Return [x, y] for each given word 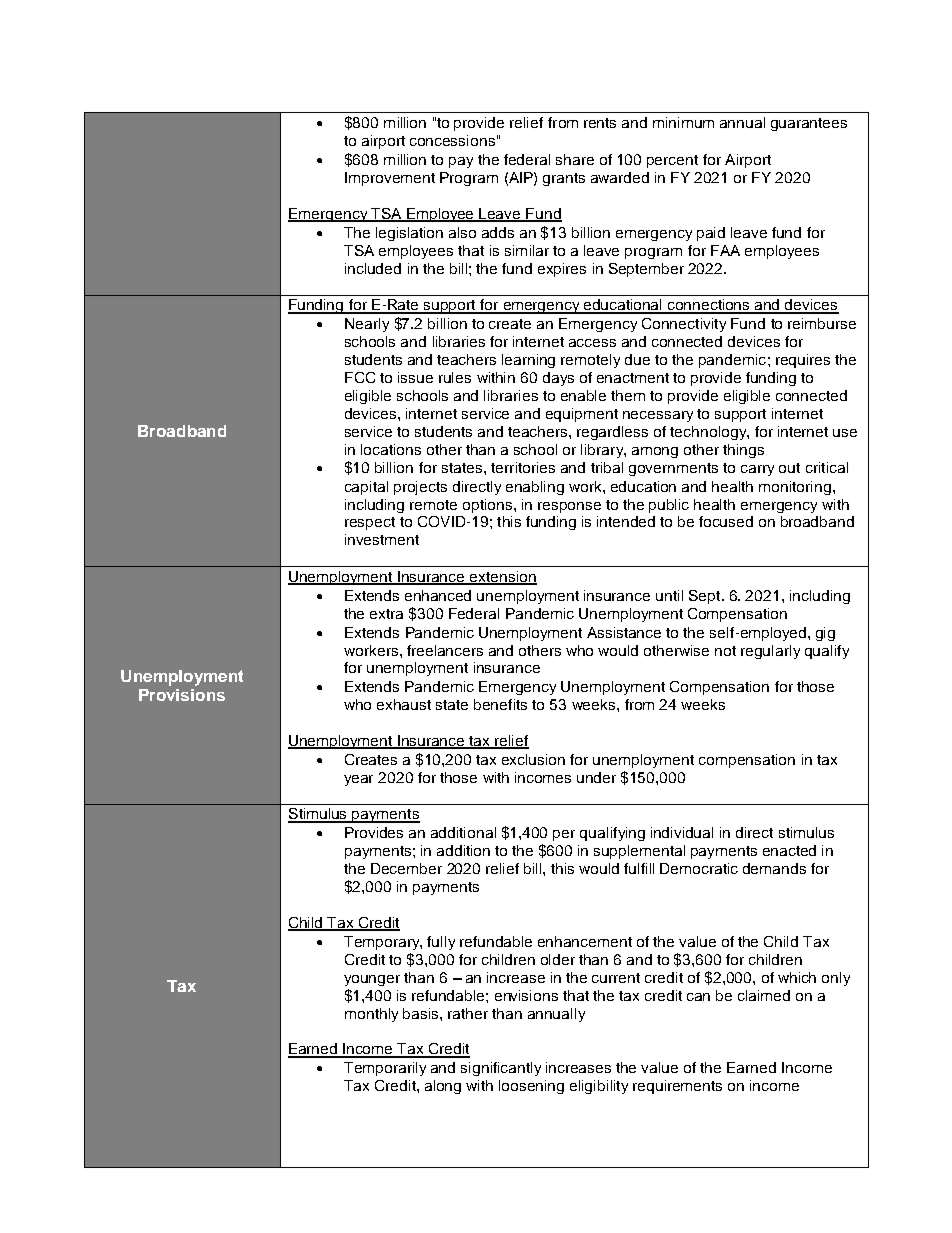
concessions [452, 140]
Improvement [390, 179]
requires [803, 361]
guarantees [809, 124]
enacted [789, 850]
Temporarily [385, 1069]
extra [386, 614]
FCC [360, 377]
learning [528, 361]
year [358, 780]
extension [502, 578]
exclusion [533, 759]
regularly [770, 652]
